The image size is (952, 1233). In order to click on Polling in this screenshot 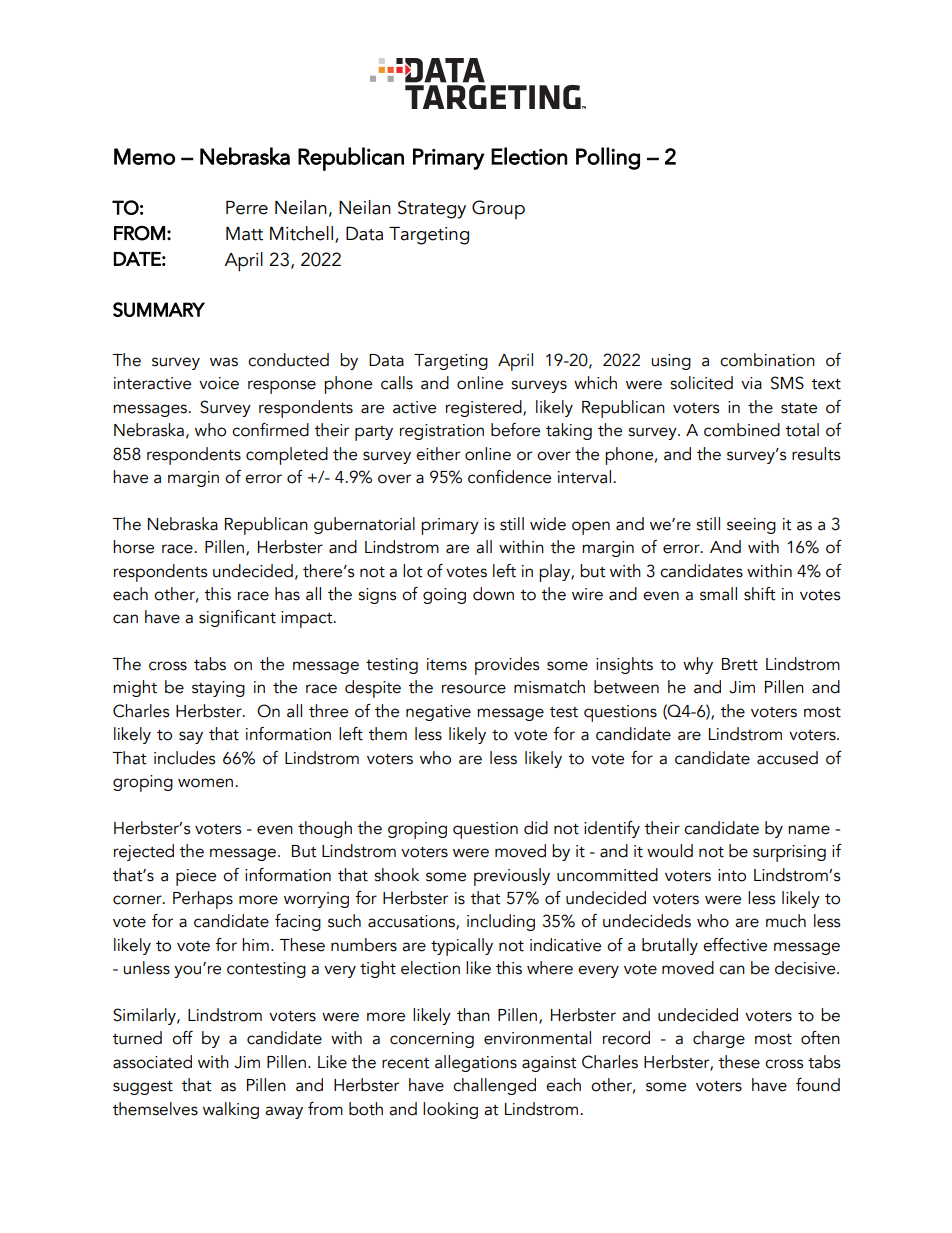, I will do `click(608, 158)`.
